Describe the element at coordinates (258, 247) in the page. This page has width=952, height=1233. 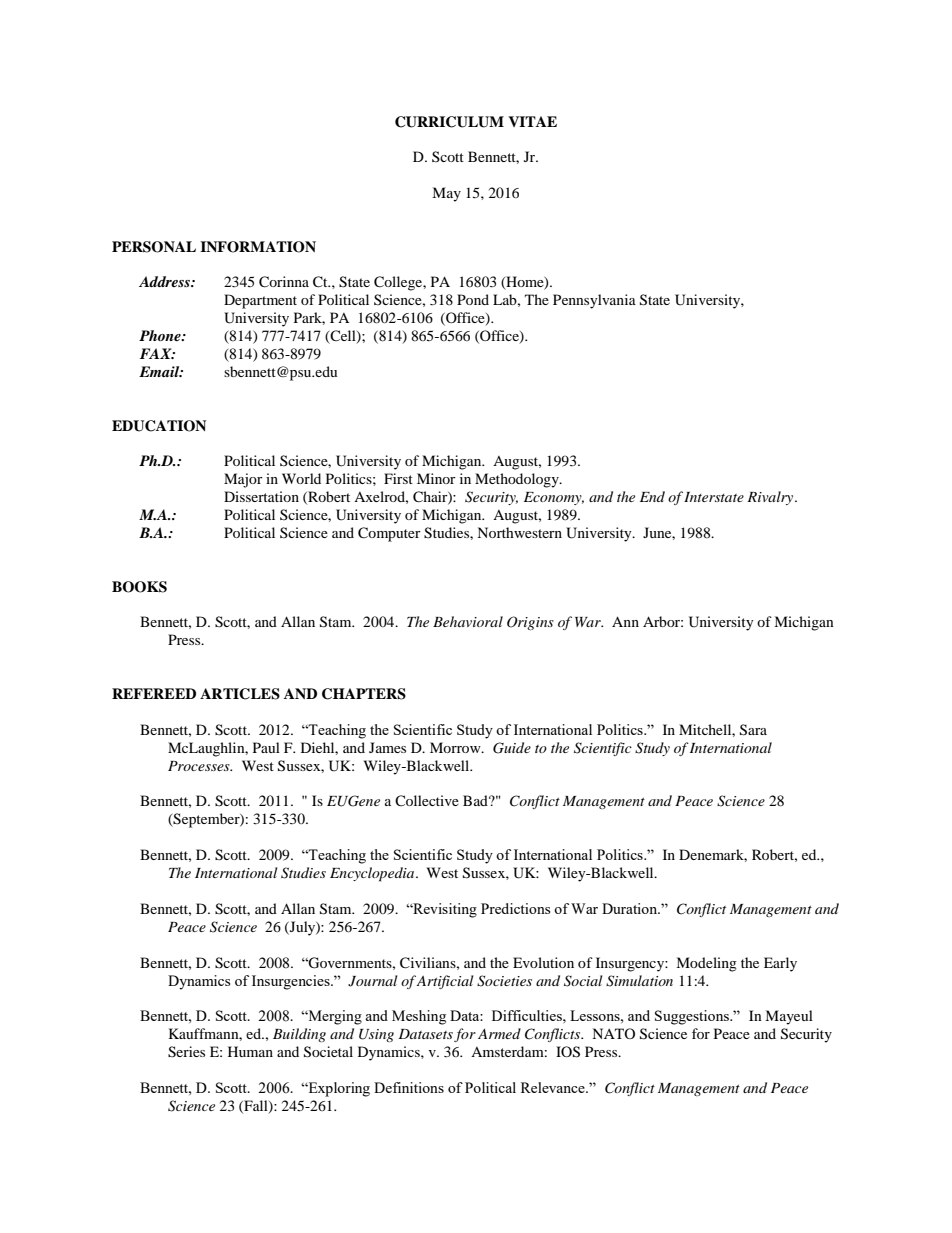
I see `INFORMATION` at that location.
